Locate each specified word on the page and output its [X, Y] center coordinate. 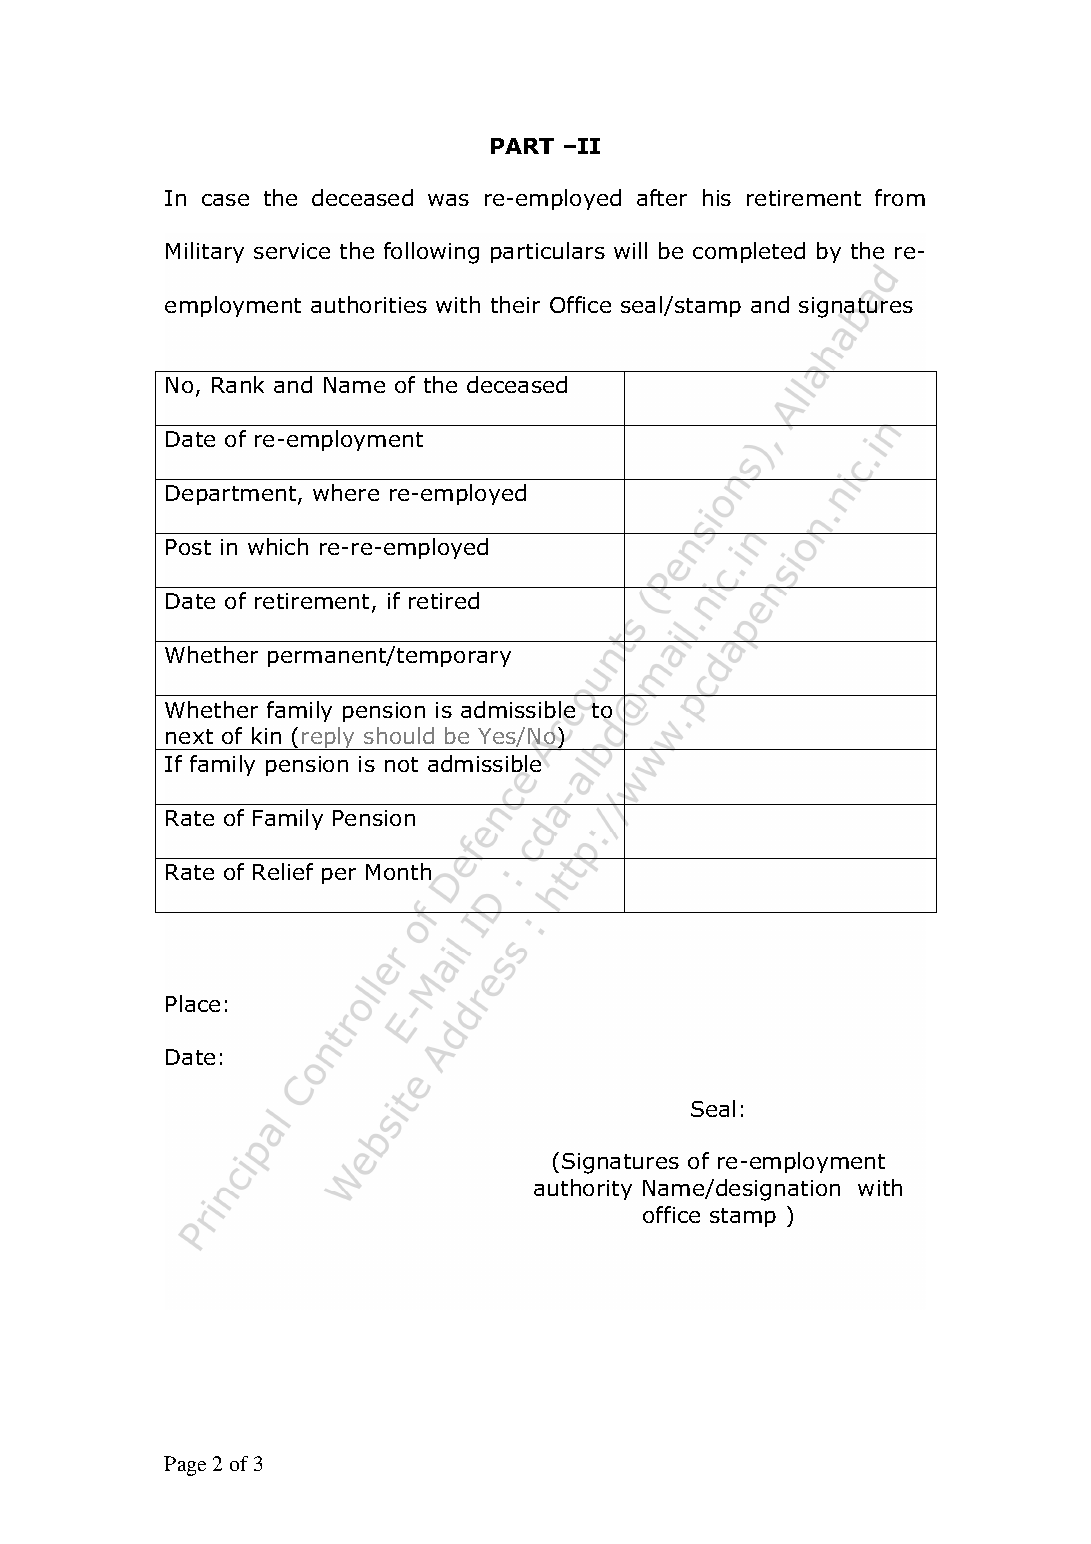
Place [193, 1003]
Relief [283, 871]
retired [444, 600]
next [189, 736]
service [292, 251]
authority [583, 1189]
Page [185, 1466]
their [515, 304]
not [401, 764]
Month [398, 871]
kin [266, 735]
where [346, 492]
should [399, 735]
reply [329, 738]
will [630, 250]
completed [749, 252]
